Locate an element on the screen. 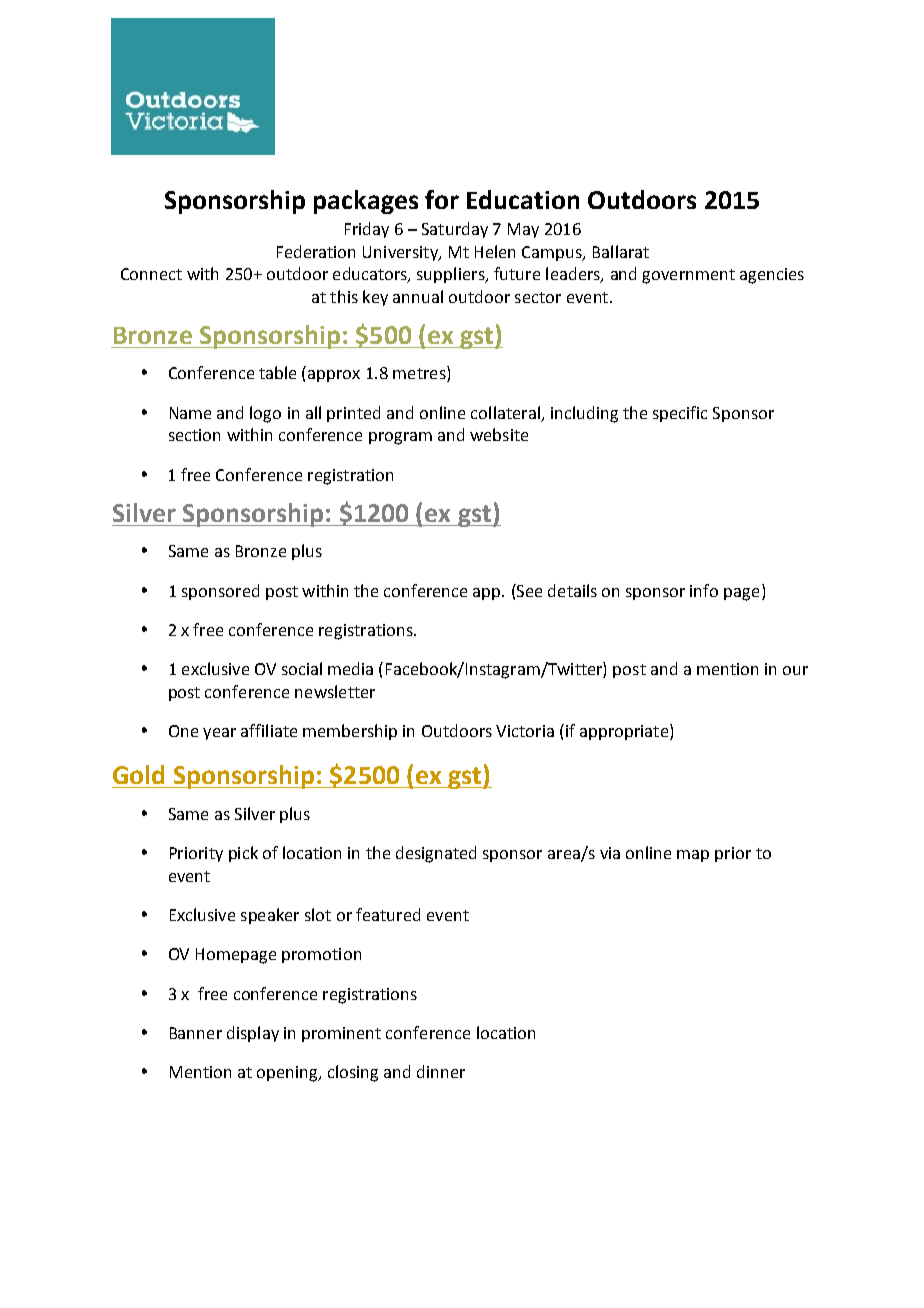 This screenshot has width=924, height=1308. designated is located at coordinates (436, 854).
